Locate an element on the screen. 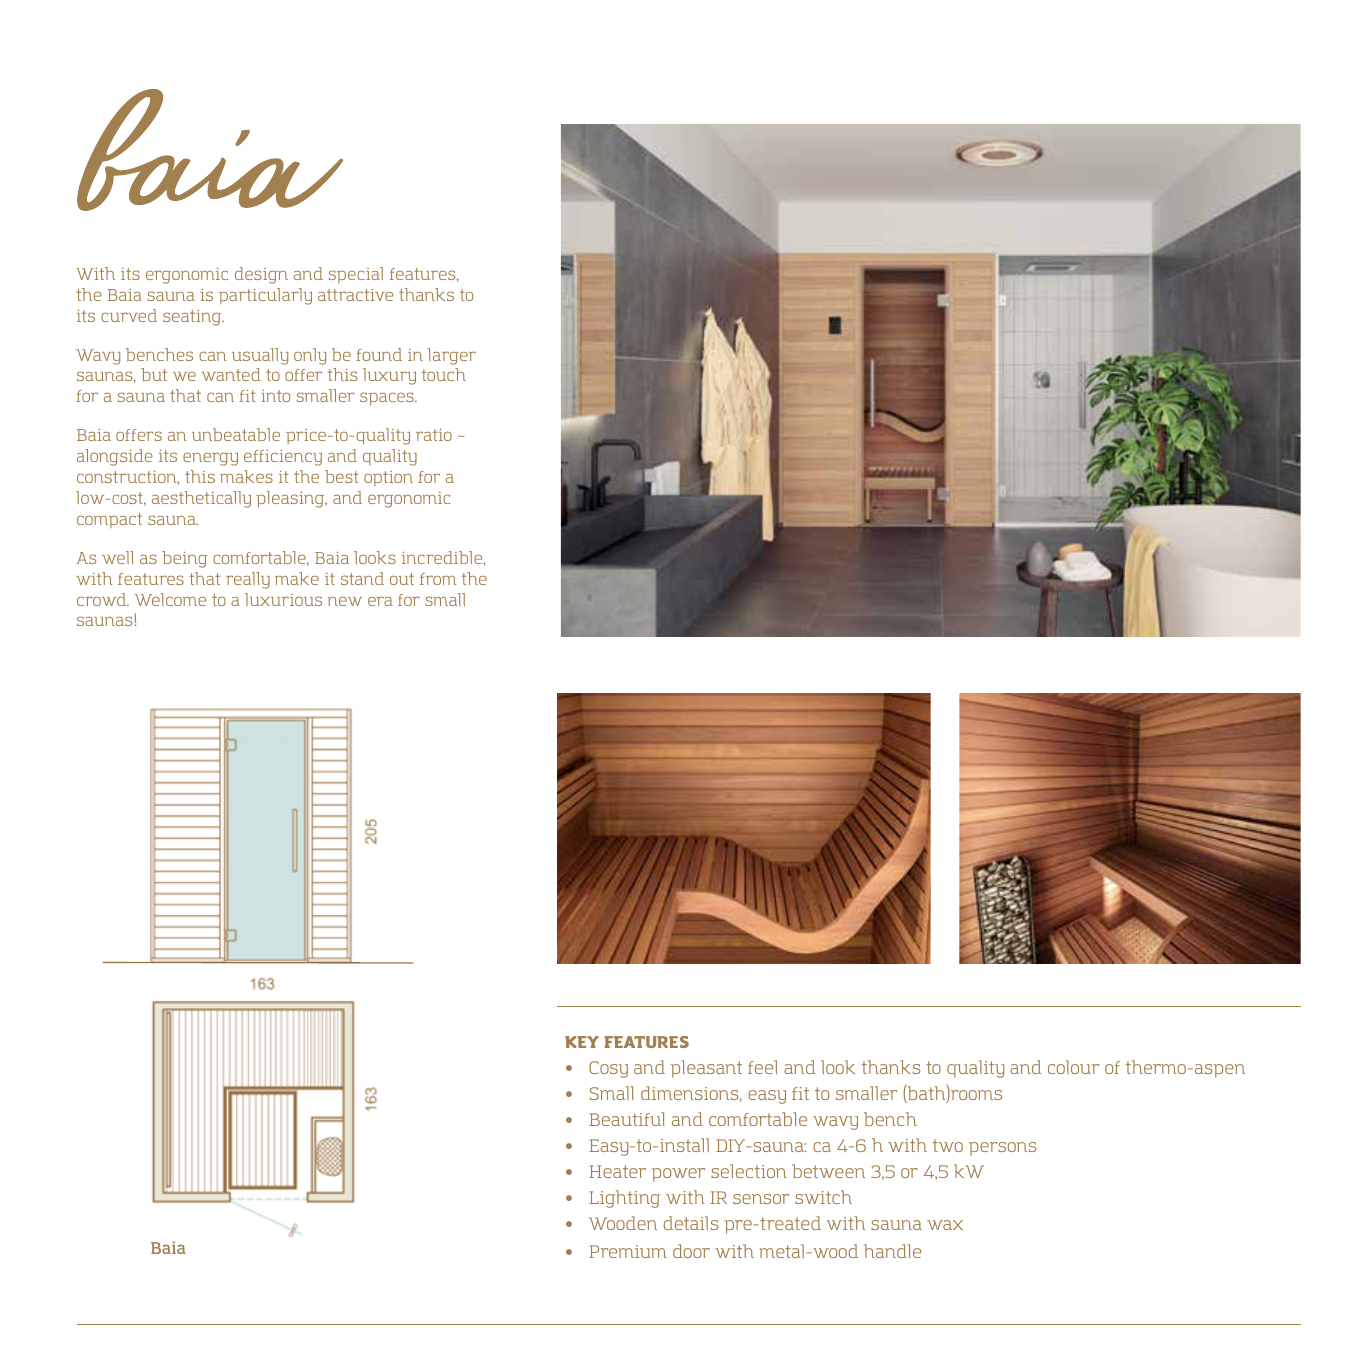 The width and height of the screenshot is (1365, 1365). ratio is located at coordinates (434, 435).
